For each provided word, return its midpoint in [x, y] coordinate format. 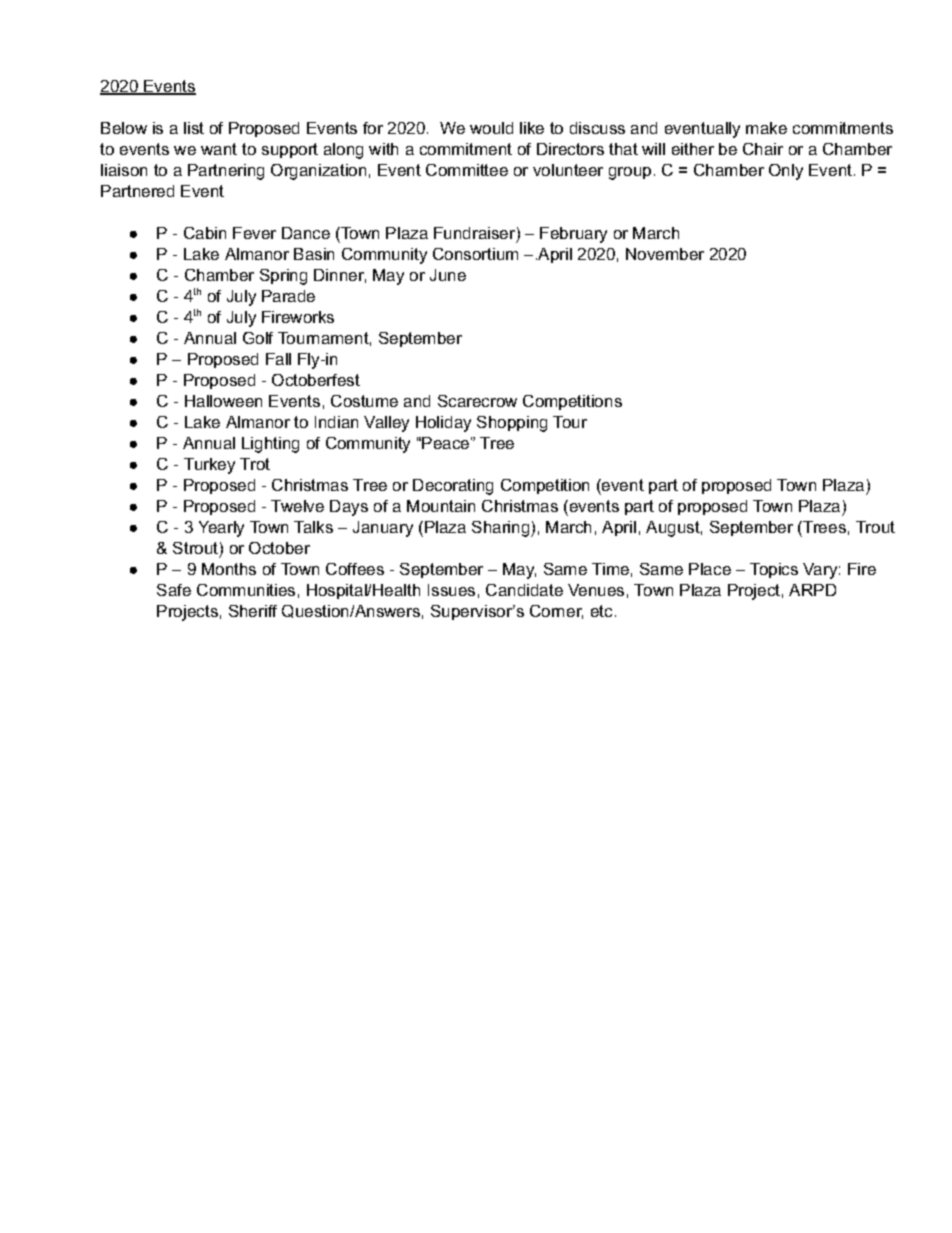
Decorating [453, 487]
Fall [278, 359]
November [665, 254]
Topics [774, 570]
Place [710, 569]
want [219, 149]
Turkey [209, 466]
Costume [364, 401]
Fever [254, 233]
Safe [174, 590]
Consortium [475, 254]
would [491, 128]
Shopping [512, 424]
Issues [451, 590]
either [693, 149]
